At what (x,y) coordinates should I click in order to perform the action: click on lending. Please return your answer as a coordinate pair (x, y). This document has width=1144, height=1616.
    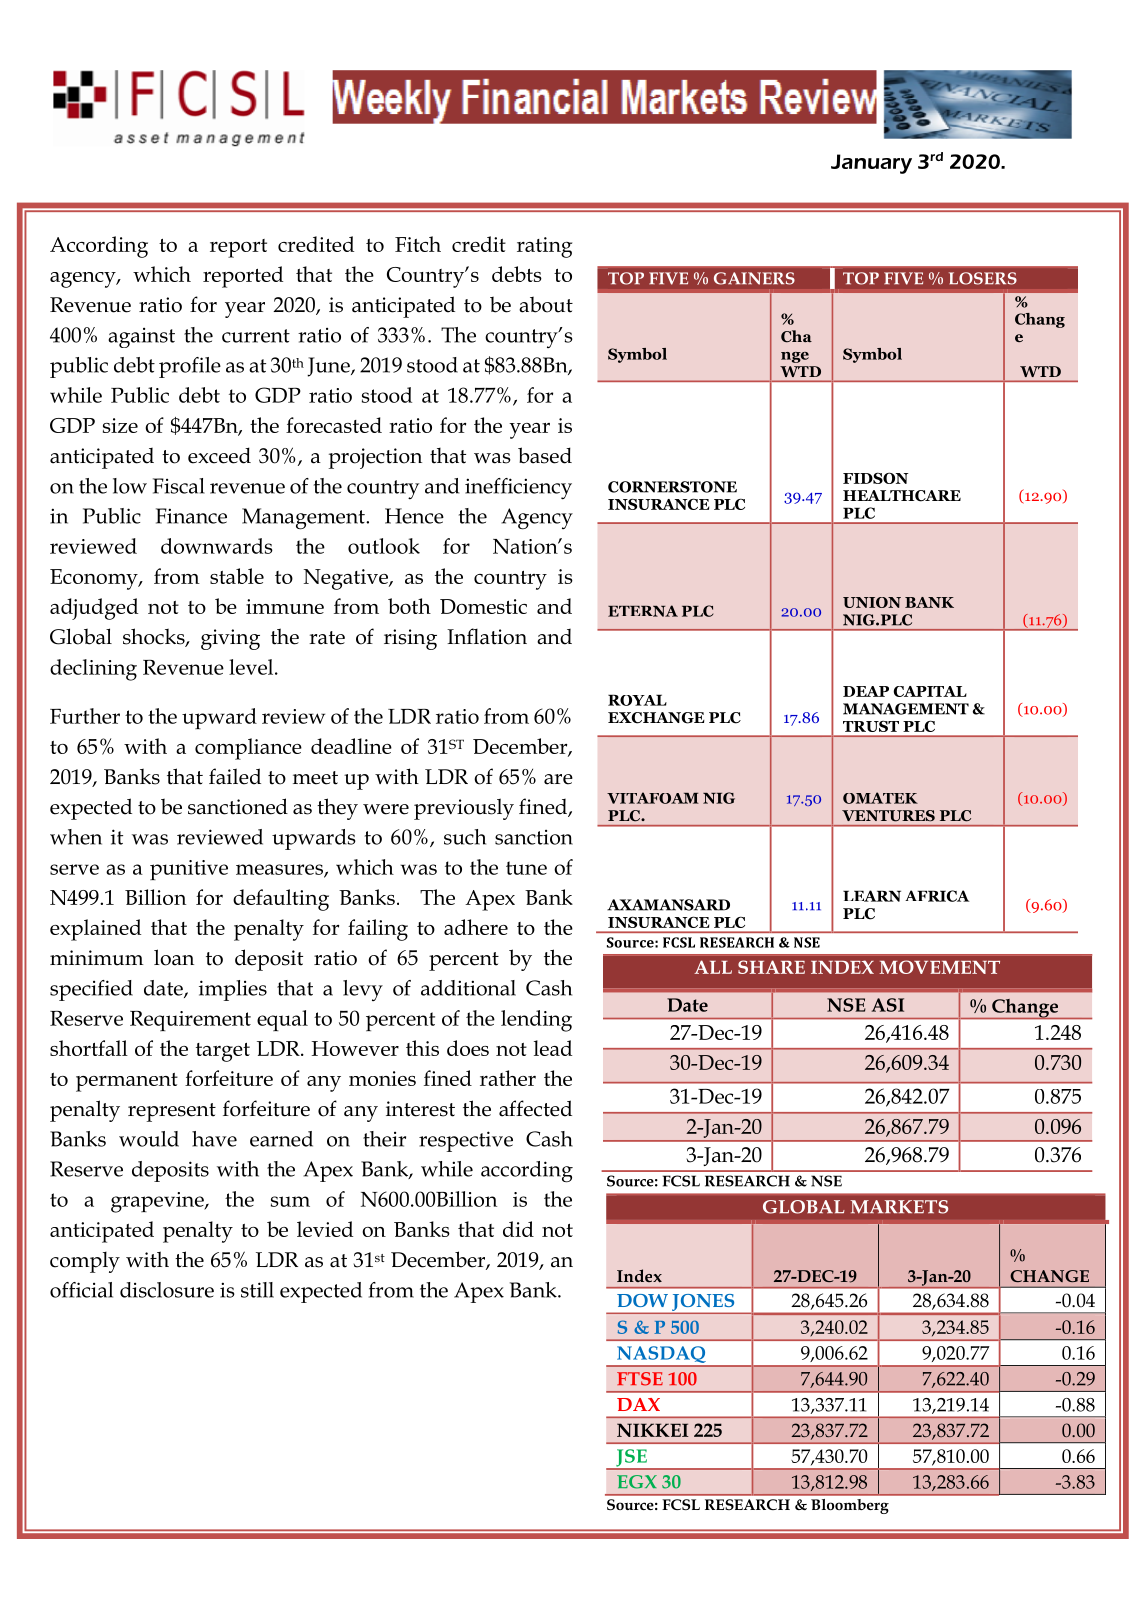
    Looking at the image, I should click on (536, 1021).
